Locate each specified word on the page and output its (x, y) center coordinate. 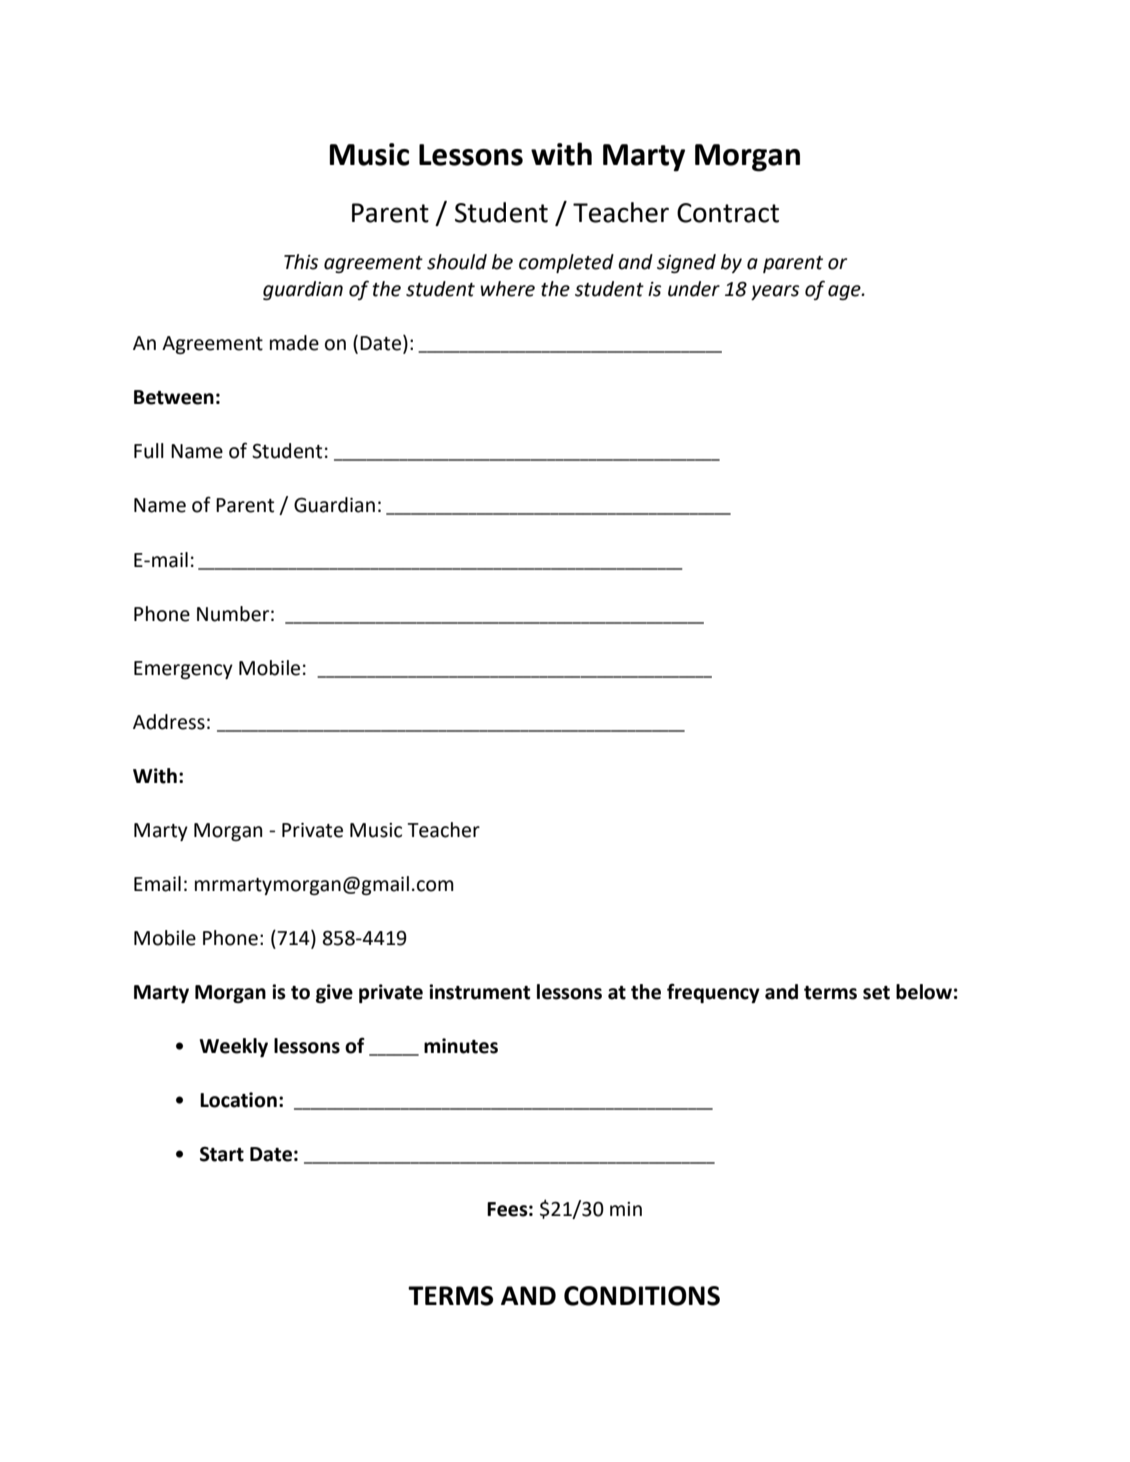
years (775, 292)
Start (222, 1154)
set (876, 993)
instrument (479, 992)
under (694, 289)
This (301, 262)
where (507, 289)
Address (169, 722)
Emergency (183, 670)
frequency (713, 993)
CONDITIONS (642, 1296)
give (334, 993)
